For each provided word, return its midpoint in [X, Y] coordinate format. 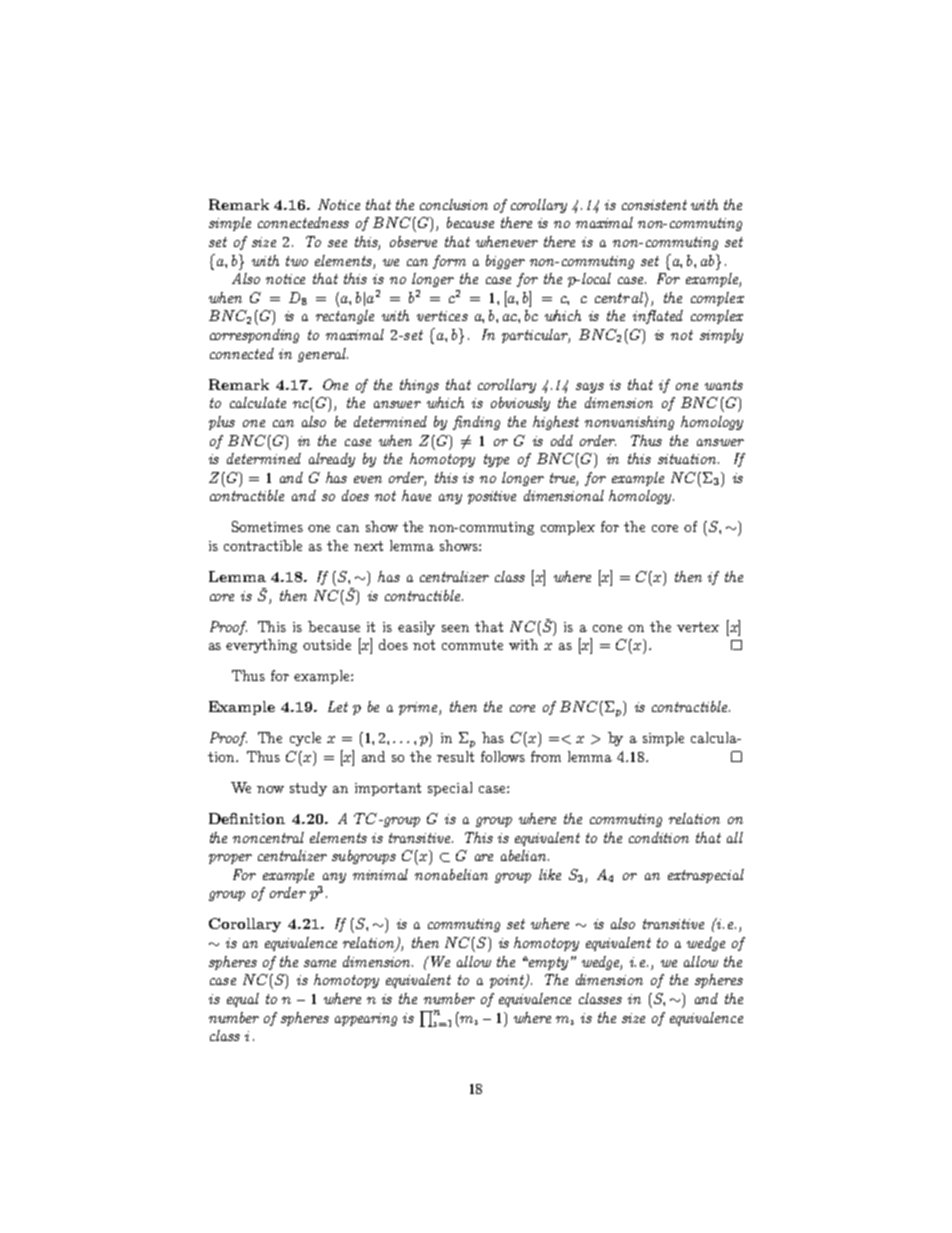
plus [222, 423]
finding [476, 423]
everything [261, 646]
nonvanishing [629, 423]
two [297, 261]
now [270, 789]
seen [455, 628]
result [455, 756]
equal [243, 1000]
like [550, 874]
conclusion [454, 204]
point [508, 982]
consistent [654, 205]
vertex [698, 627]
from [546, 756]
